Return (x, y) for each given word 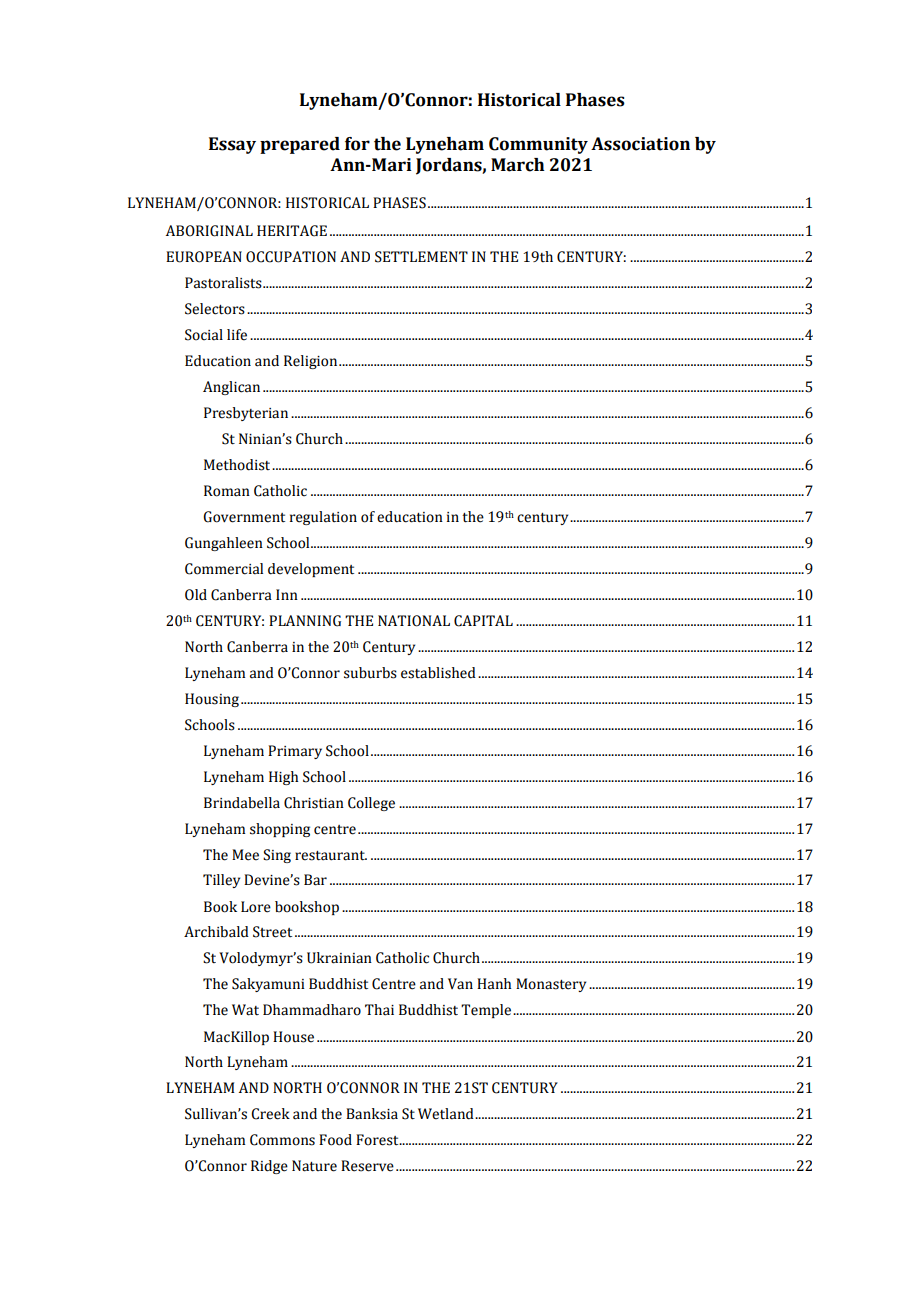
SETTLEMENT (421, 257)
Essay (232, 145)
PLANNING (305, 621)
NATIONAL (414, 621)
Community (538, 145)
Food (335, 1140)
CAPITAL (483, 621)
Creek (270, 1114)
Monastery (551, 985)
